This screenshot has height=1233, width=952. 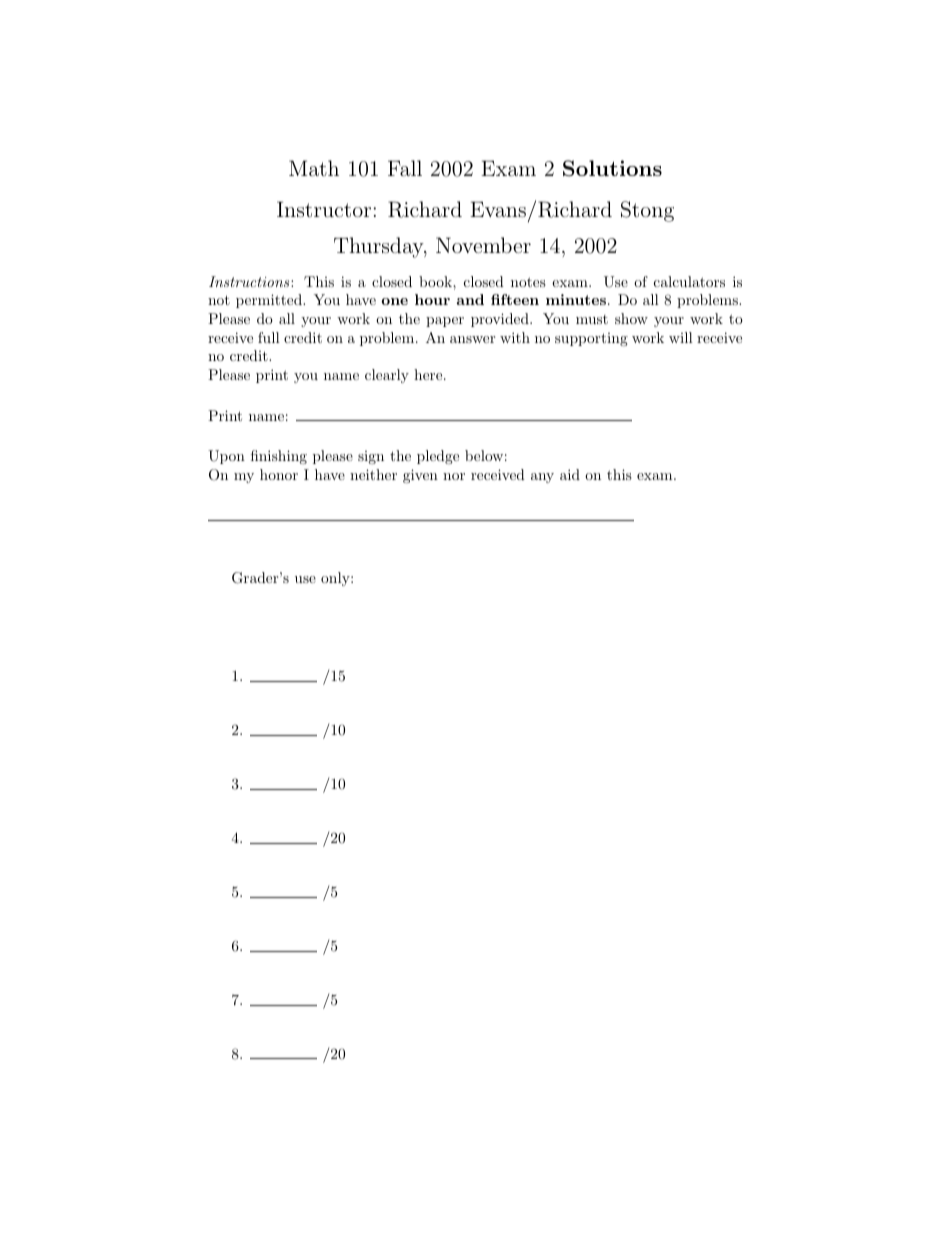 I want to click on aid, so click(x=570, y=474).
